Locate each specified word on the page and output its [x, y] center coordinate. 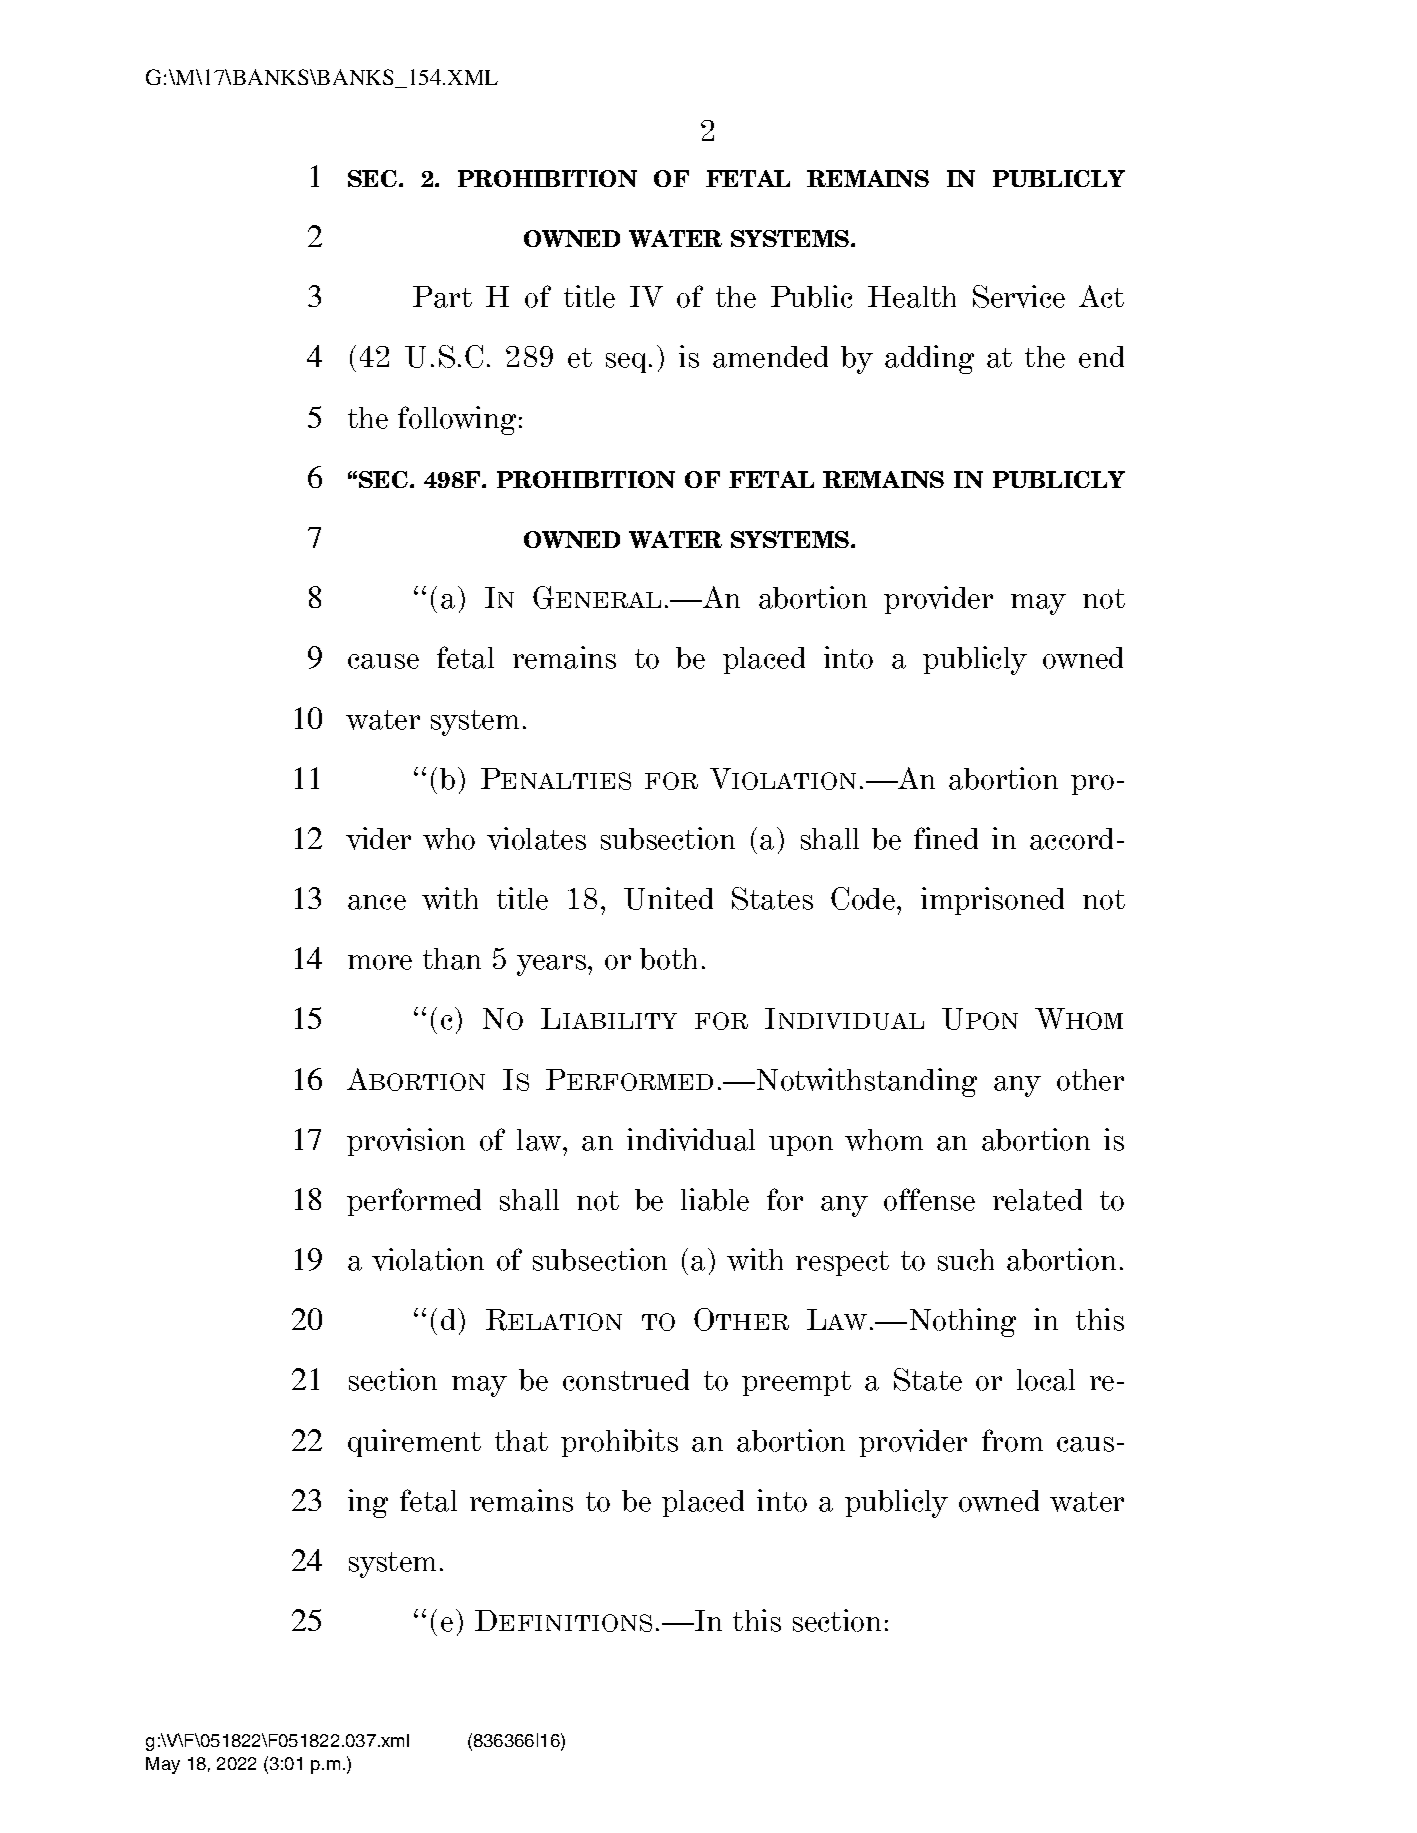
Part [442, 297]
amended [770, 357]
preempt [796, 1383]
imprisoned [992, 901]
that [521, 1441]
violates [536, 838]
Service [1019, 296]
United [668, 898]
